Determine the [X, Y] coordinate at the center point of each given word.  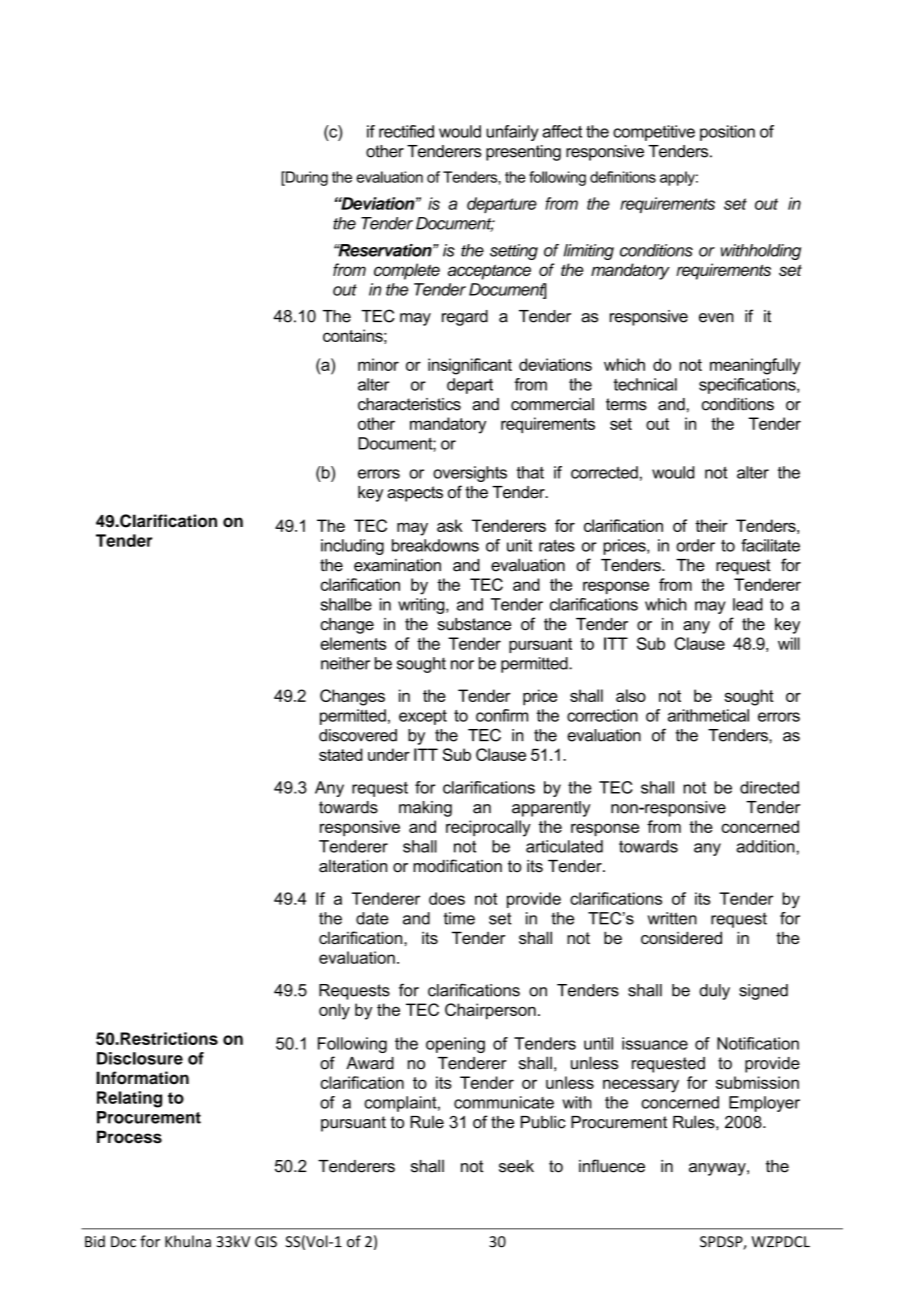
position [727, 133]
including [352, 547]
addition [765, 846]
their [711, 525]
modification [457, 866]
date [372, 918]
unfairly [512, 133]
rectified [406, 131]
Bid [95, 1241]
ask [450, 525]
